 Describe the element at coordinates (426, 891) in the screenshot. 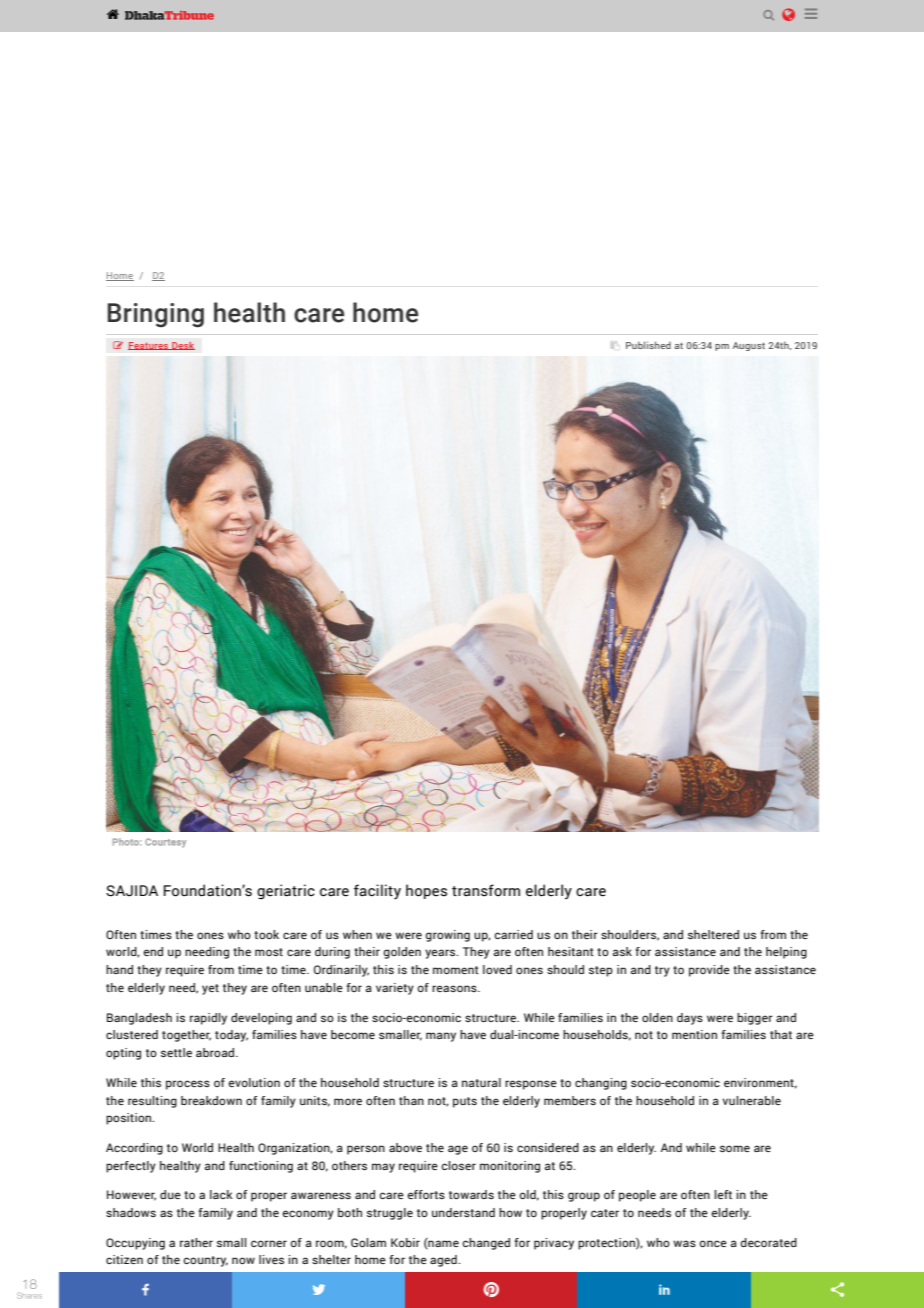

I see `hopes` at that location.
